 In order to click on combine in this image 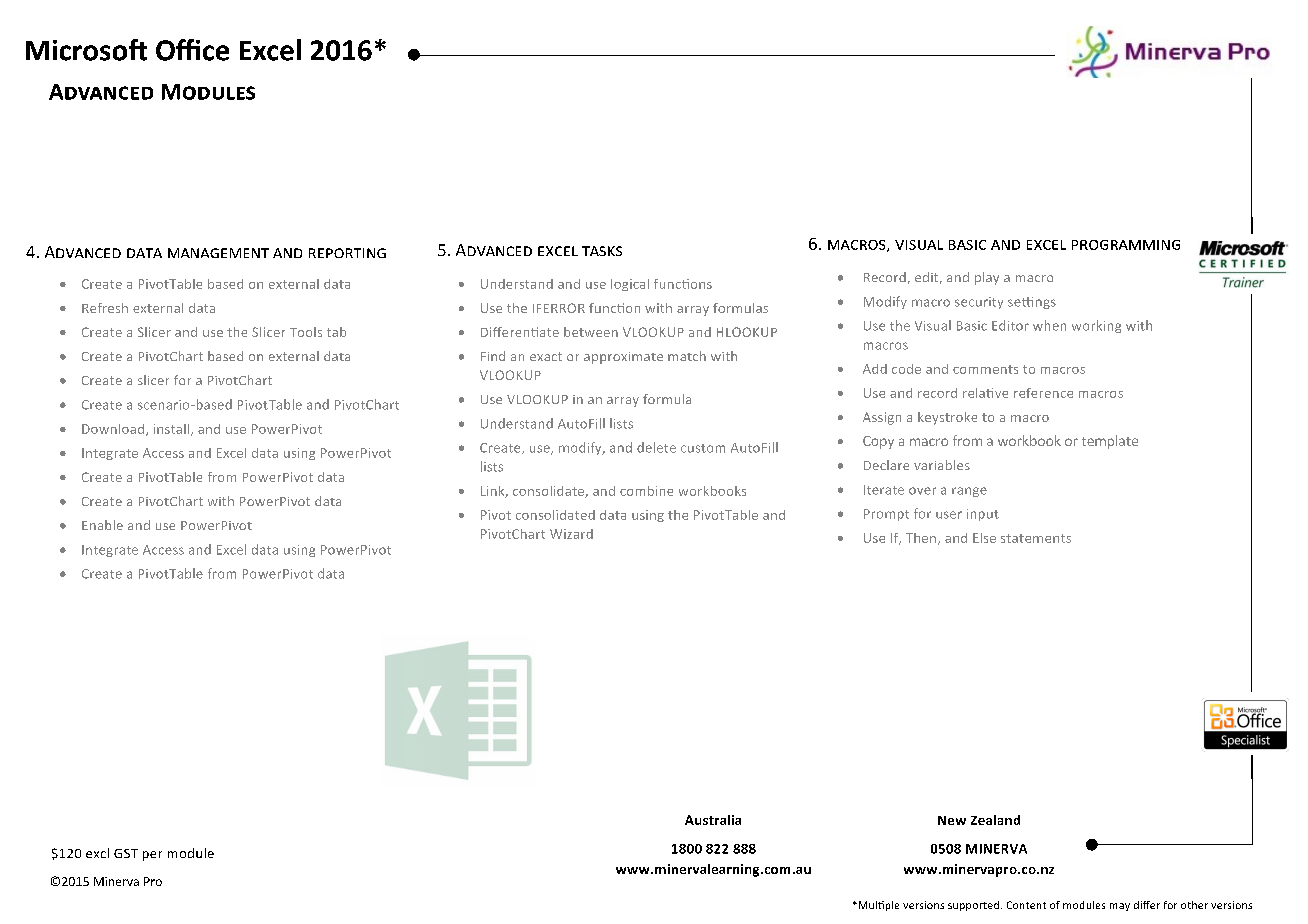, I will do `click(646, 491)`.
